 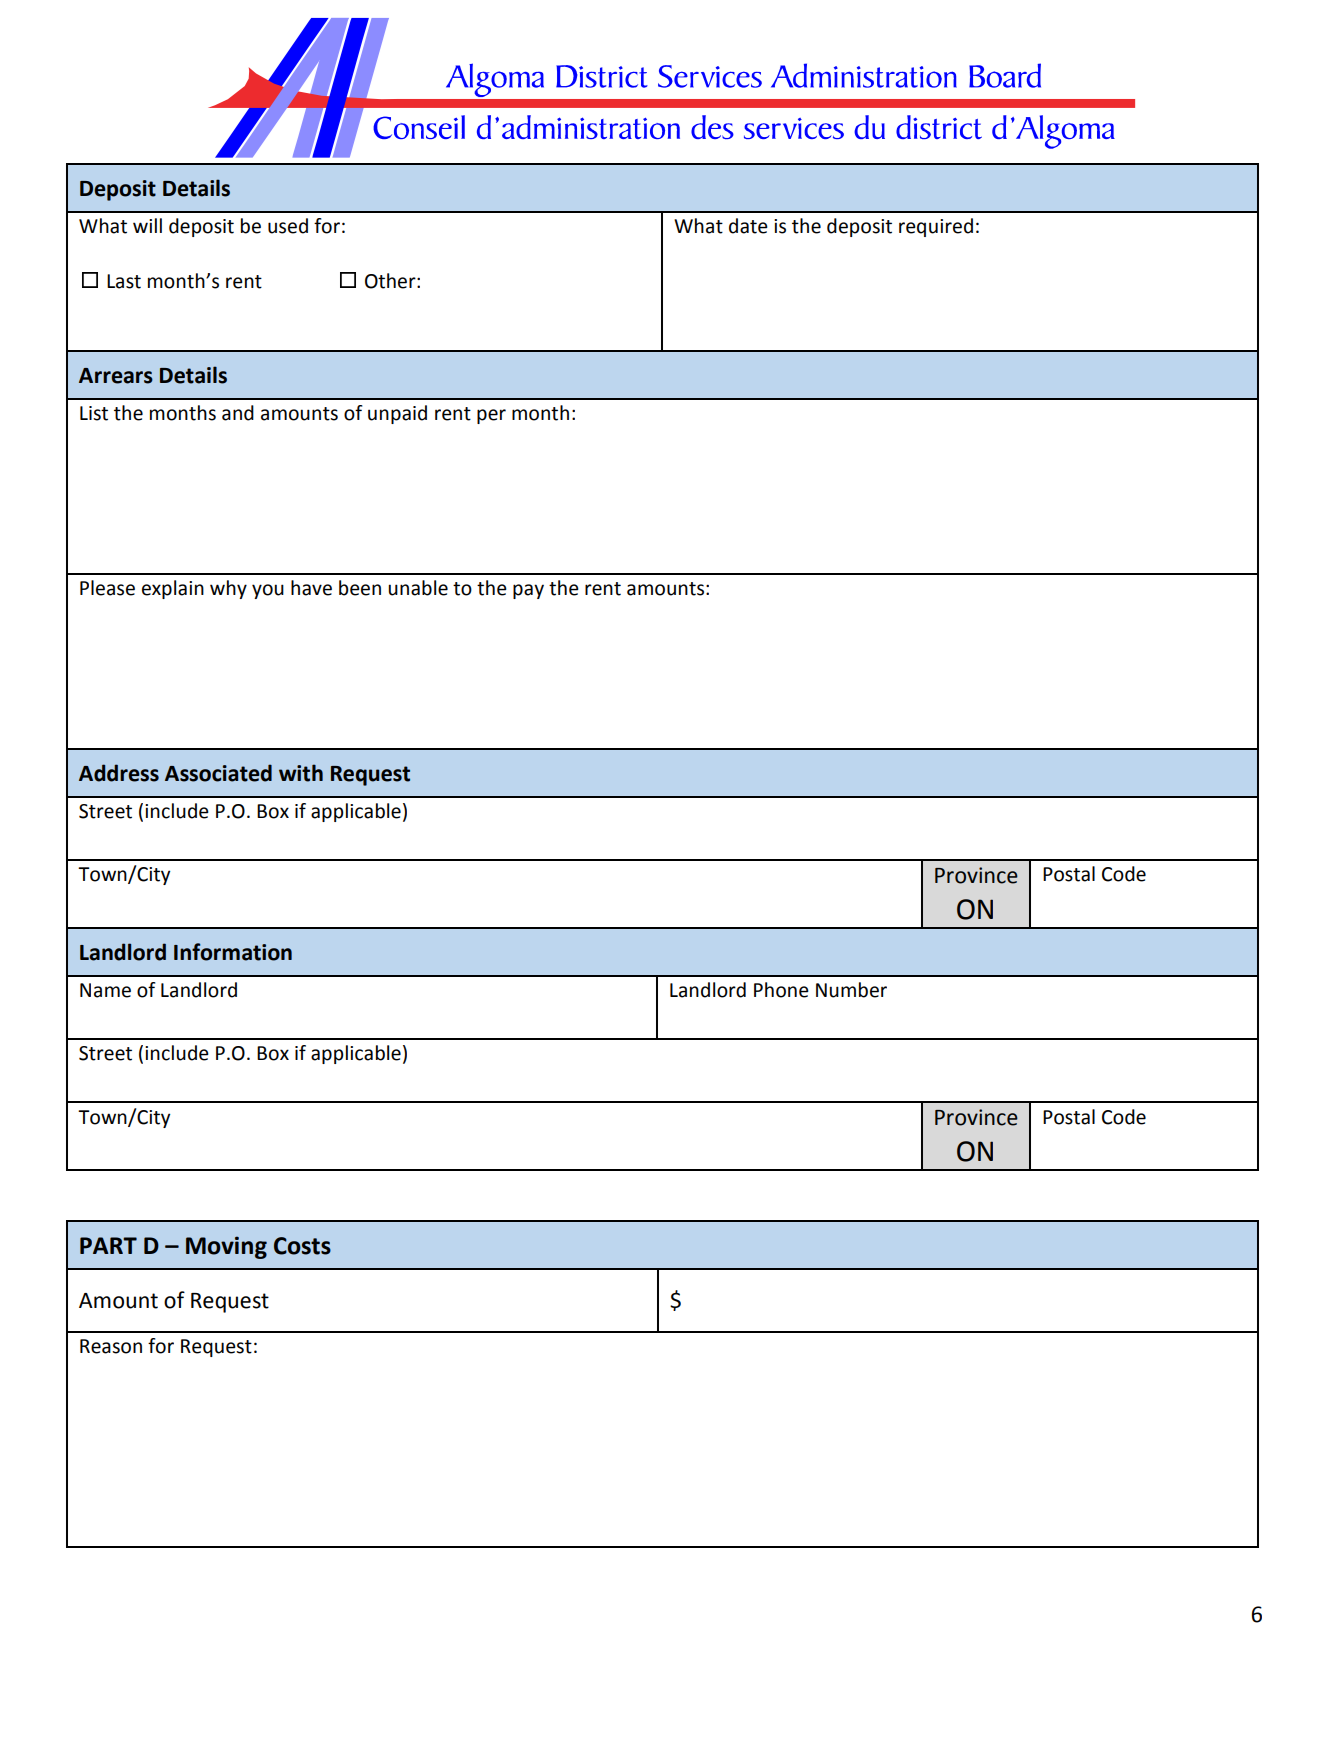 What do you see at coordinates (491, 416) in the document?
I see `per` at bounding box center [491, 416].
